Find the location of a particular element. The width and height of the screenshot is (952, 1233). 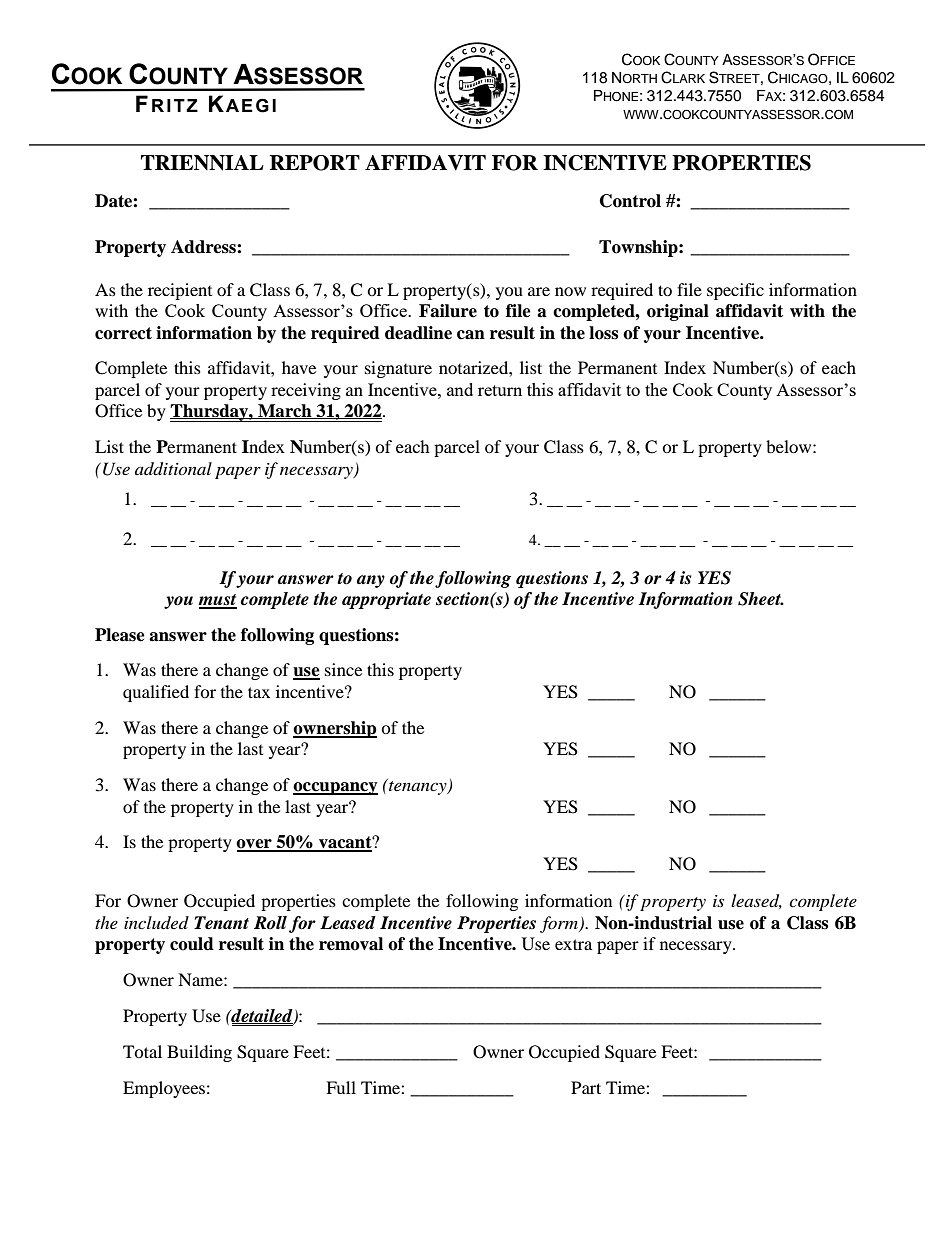

additional is located at coordinates (173, 469).
